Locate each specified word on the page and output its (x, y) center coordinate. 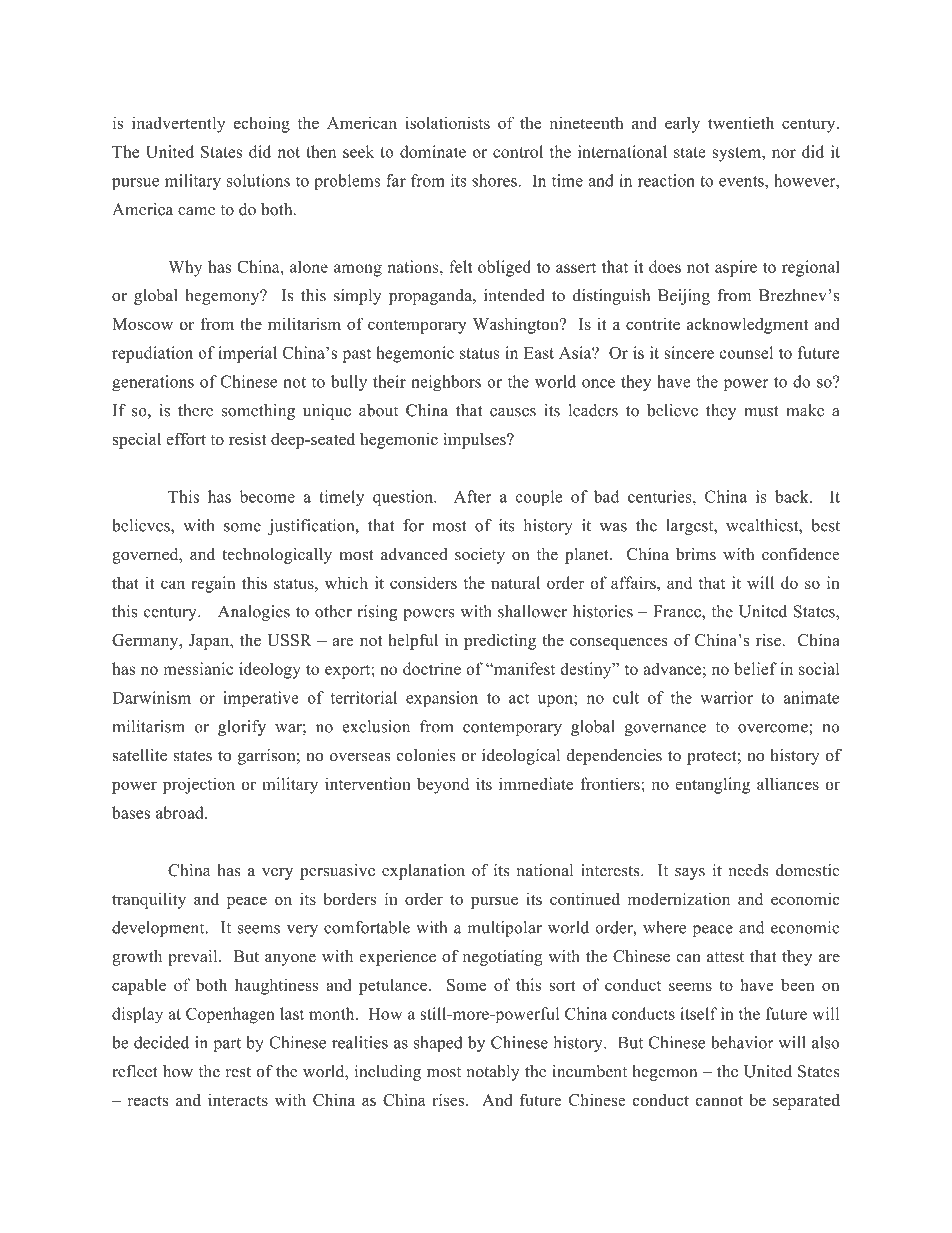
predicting (500, 641)
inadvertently (178, 124)
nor (784, 153)
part (227, 1045)
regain (213, 584)
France (678, 612)
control (518, 151)
